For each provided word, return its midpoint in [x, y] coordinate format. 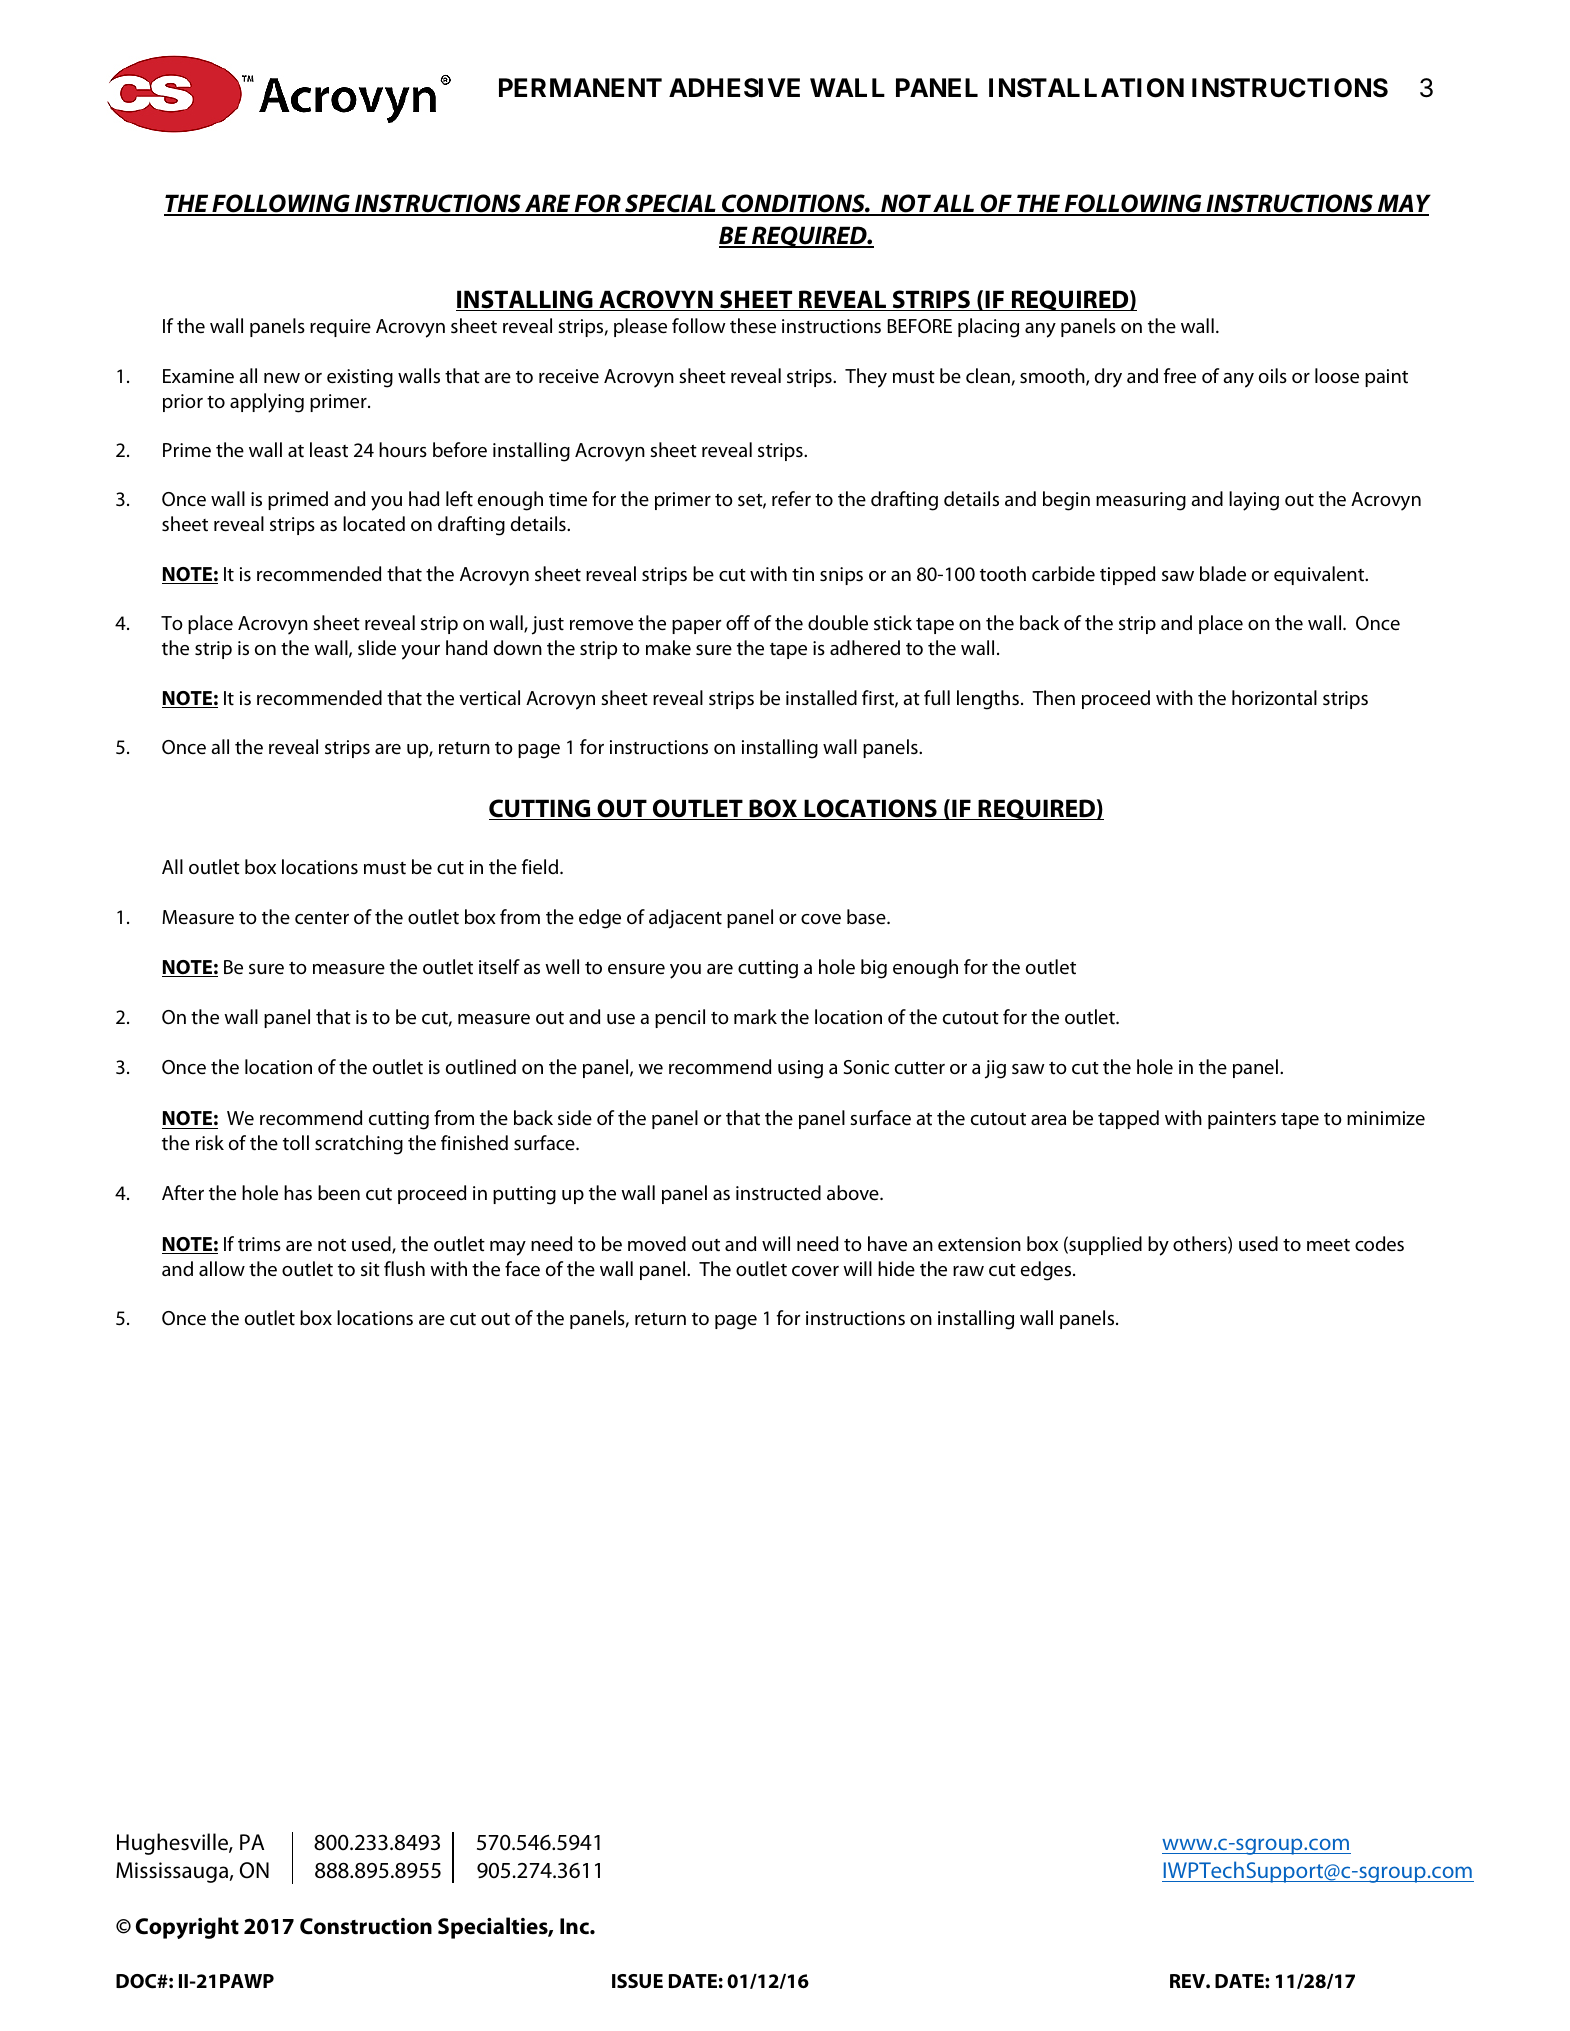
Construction [366, 1926]
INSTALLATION [1086, 88]
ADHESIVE [734, 88]
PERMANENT [580, 87]
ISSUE [637, 1981]
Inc [575, 1926]
